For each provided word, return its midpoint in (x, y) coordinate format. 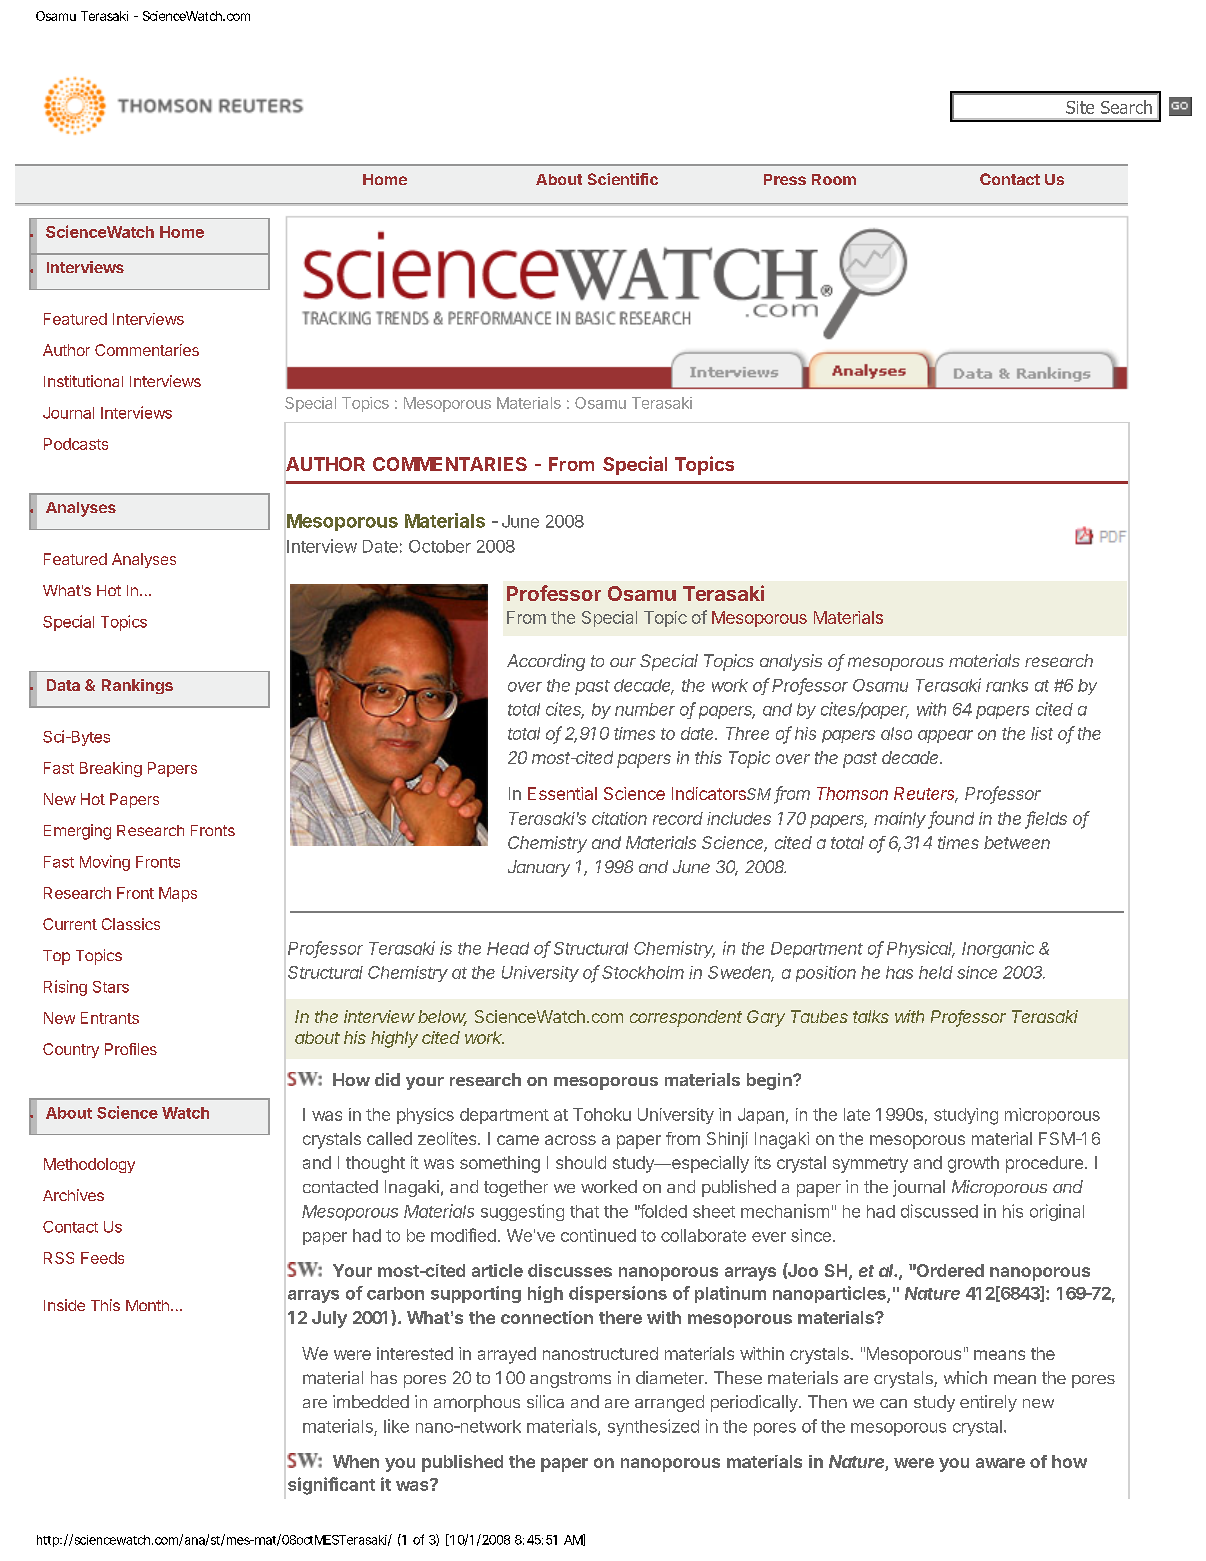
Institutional (83, 381)
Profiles (131, 1049)
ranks (1007, 685)
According (546, 662)
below (442, 1018)
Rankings (137, 686)
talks (871, 1016)
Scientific (623, 179)
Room (834, 179)
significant (331, 1486)
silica (545, 1401)
